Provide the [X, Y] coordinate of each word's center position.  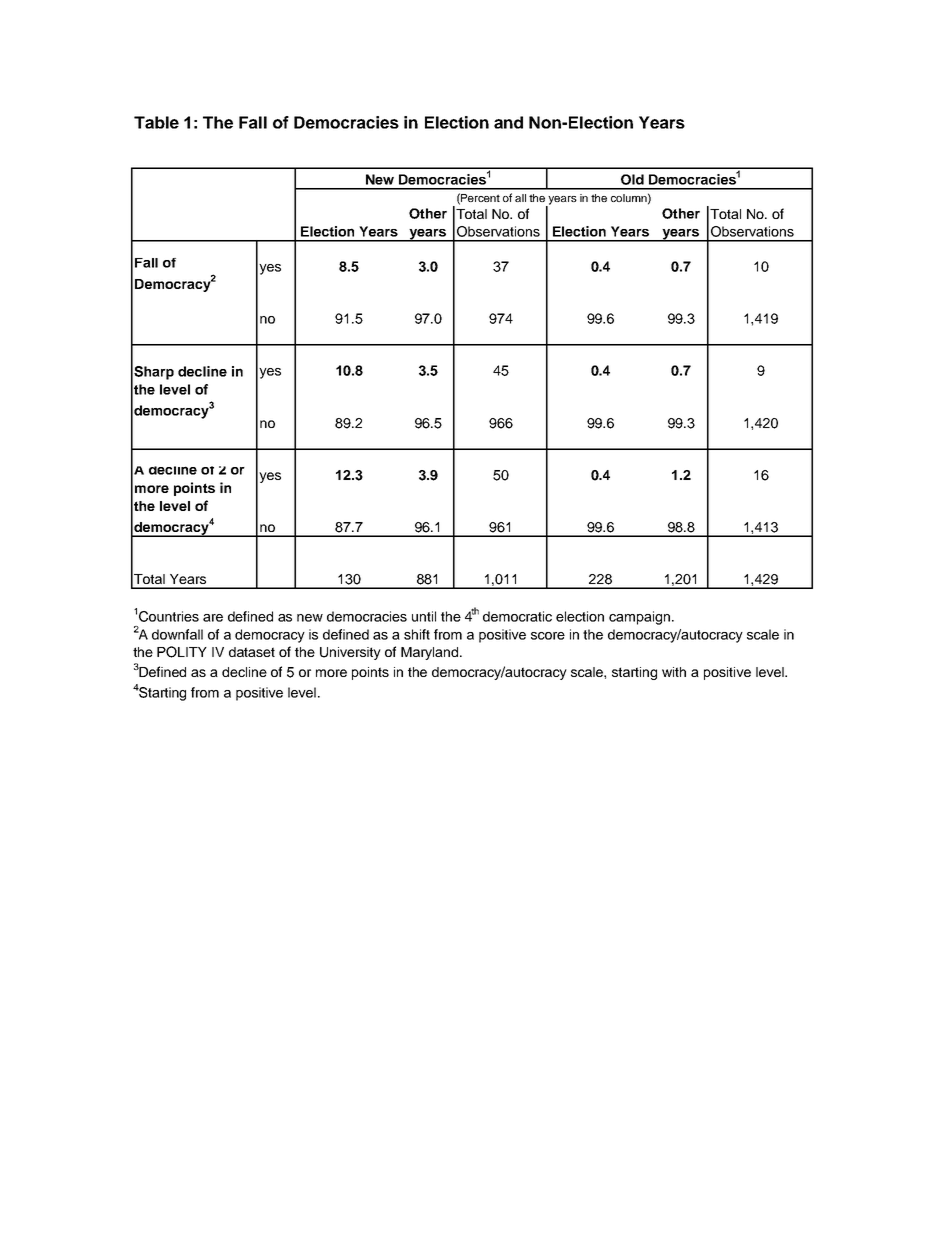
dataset [252, 652]
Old [632, 179]
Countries [169, 616]
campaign [639, 618]
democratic [517, 616]
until [424, 616]
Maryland [431, 653]
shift [417, 634]
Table [156, 122]
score [548, 636]
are [213, 618]
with [674, 672]
